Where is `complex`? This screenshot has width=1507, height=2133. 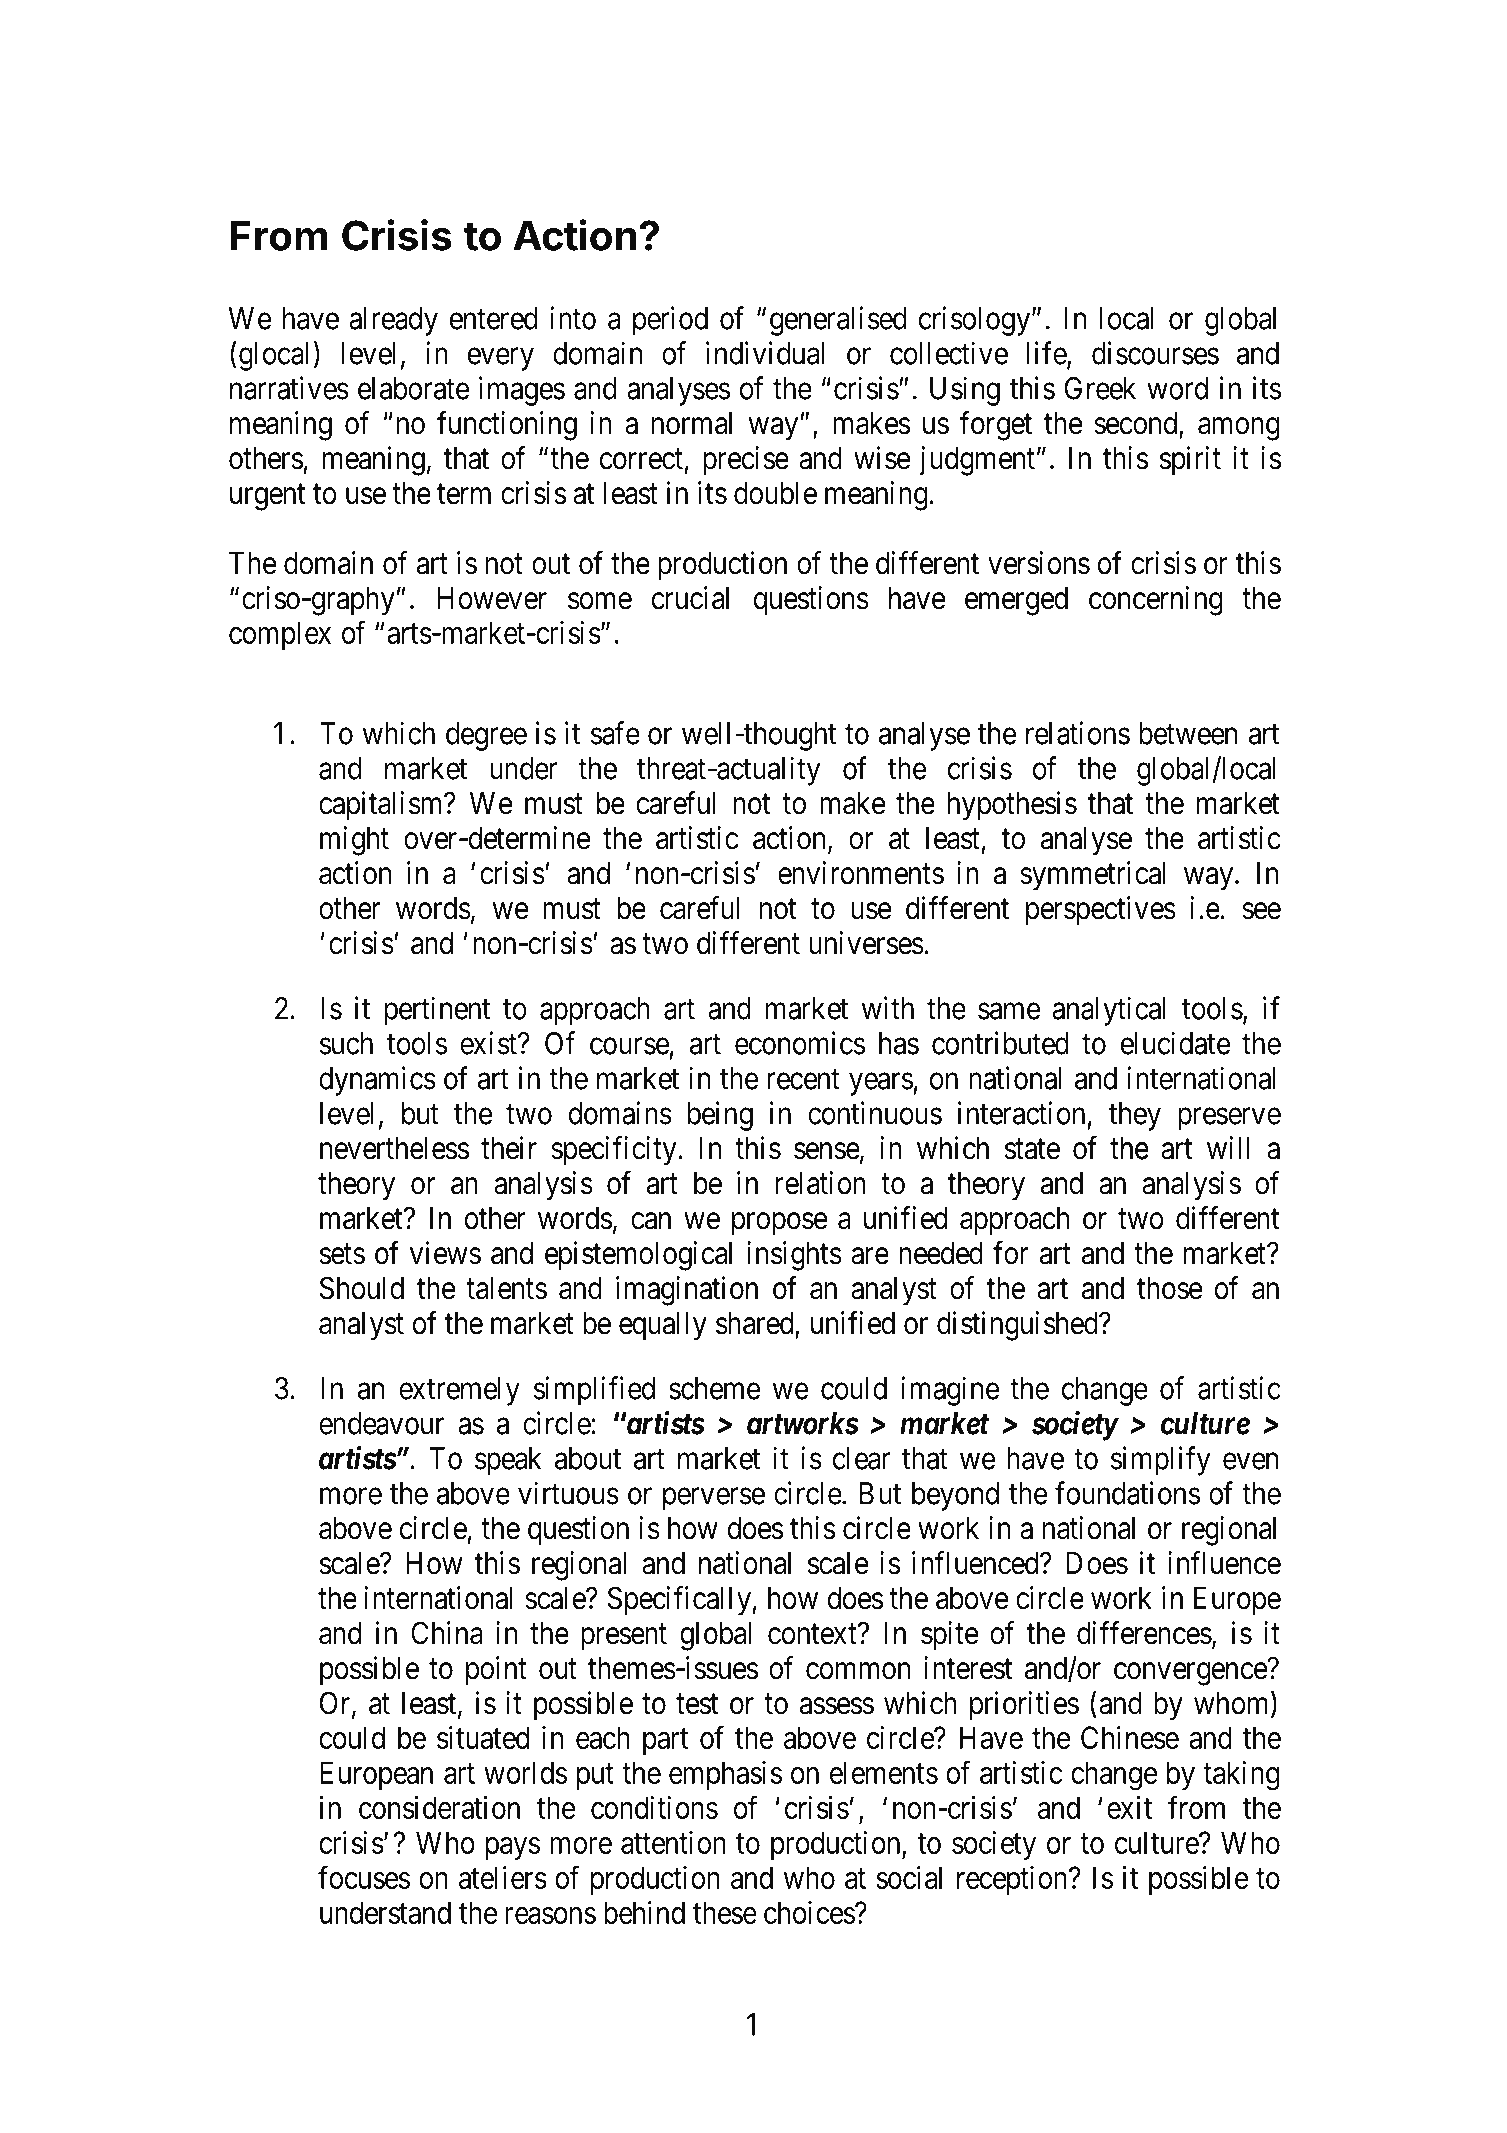 complex is located at coordinates (280, 635).
